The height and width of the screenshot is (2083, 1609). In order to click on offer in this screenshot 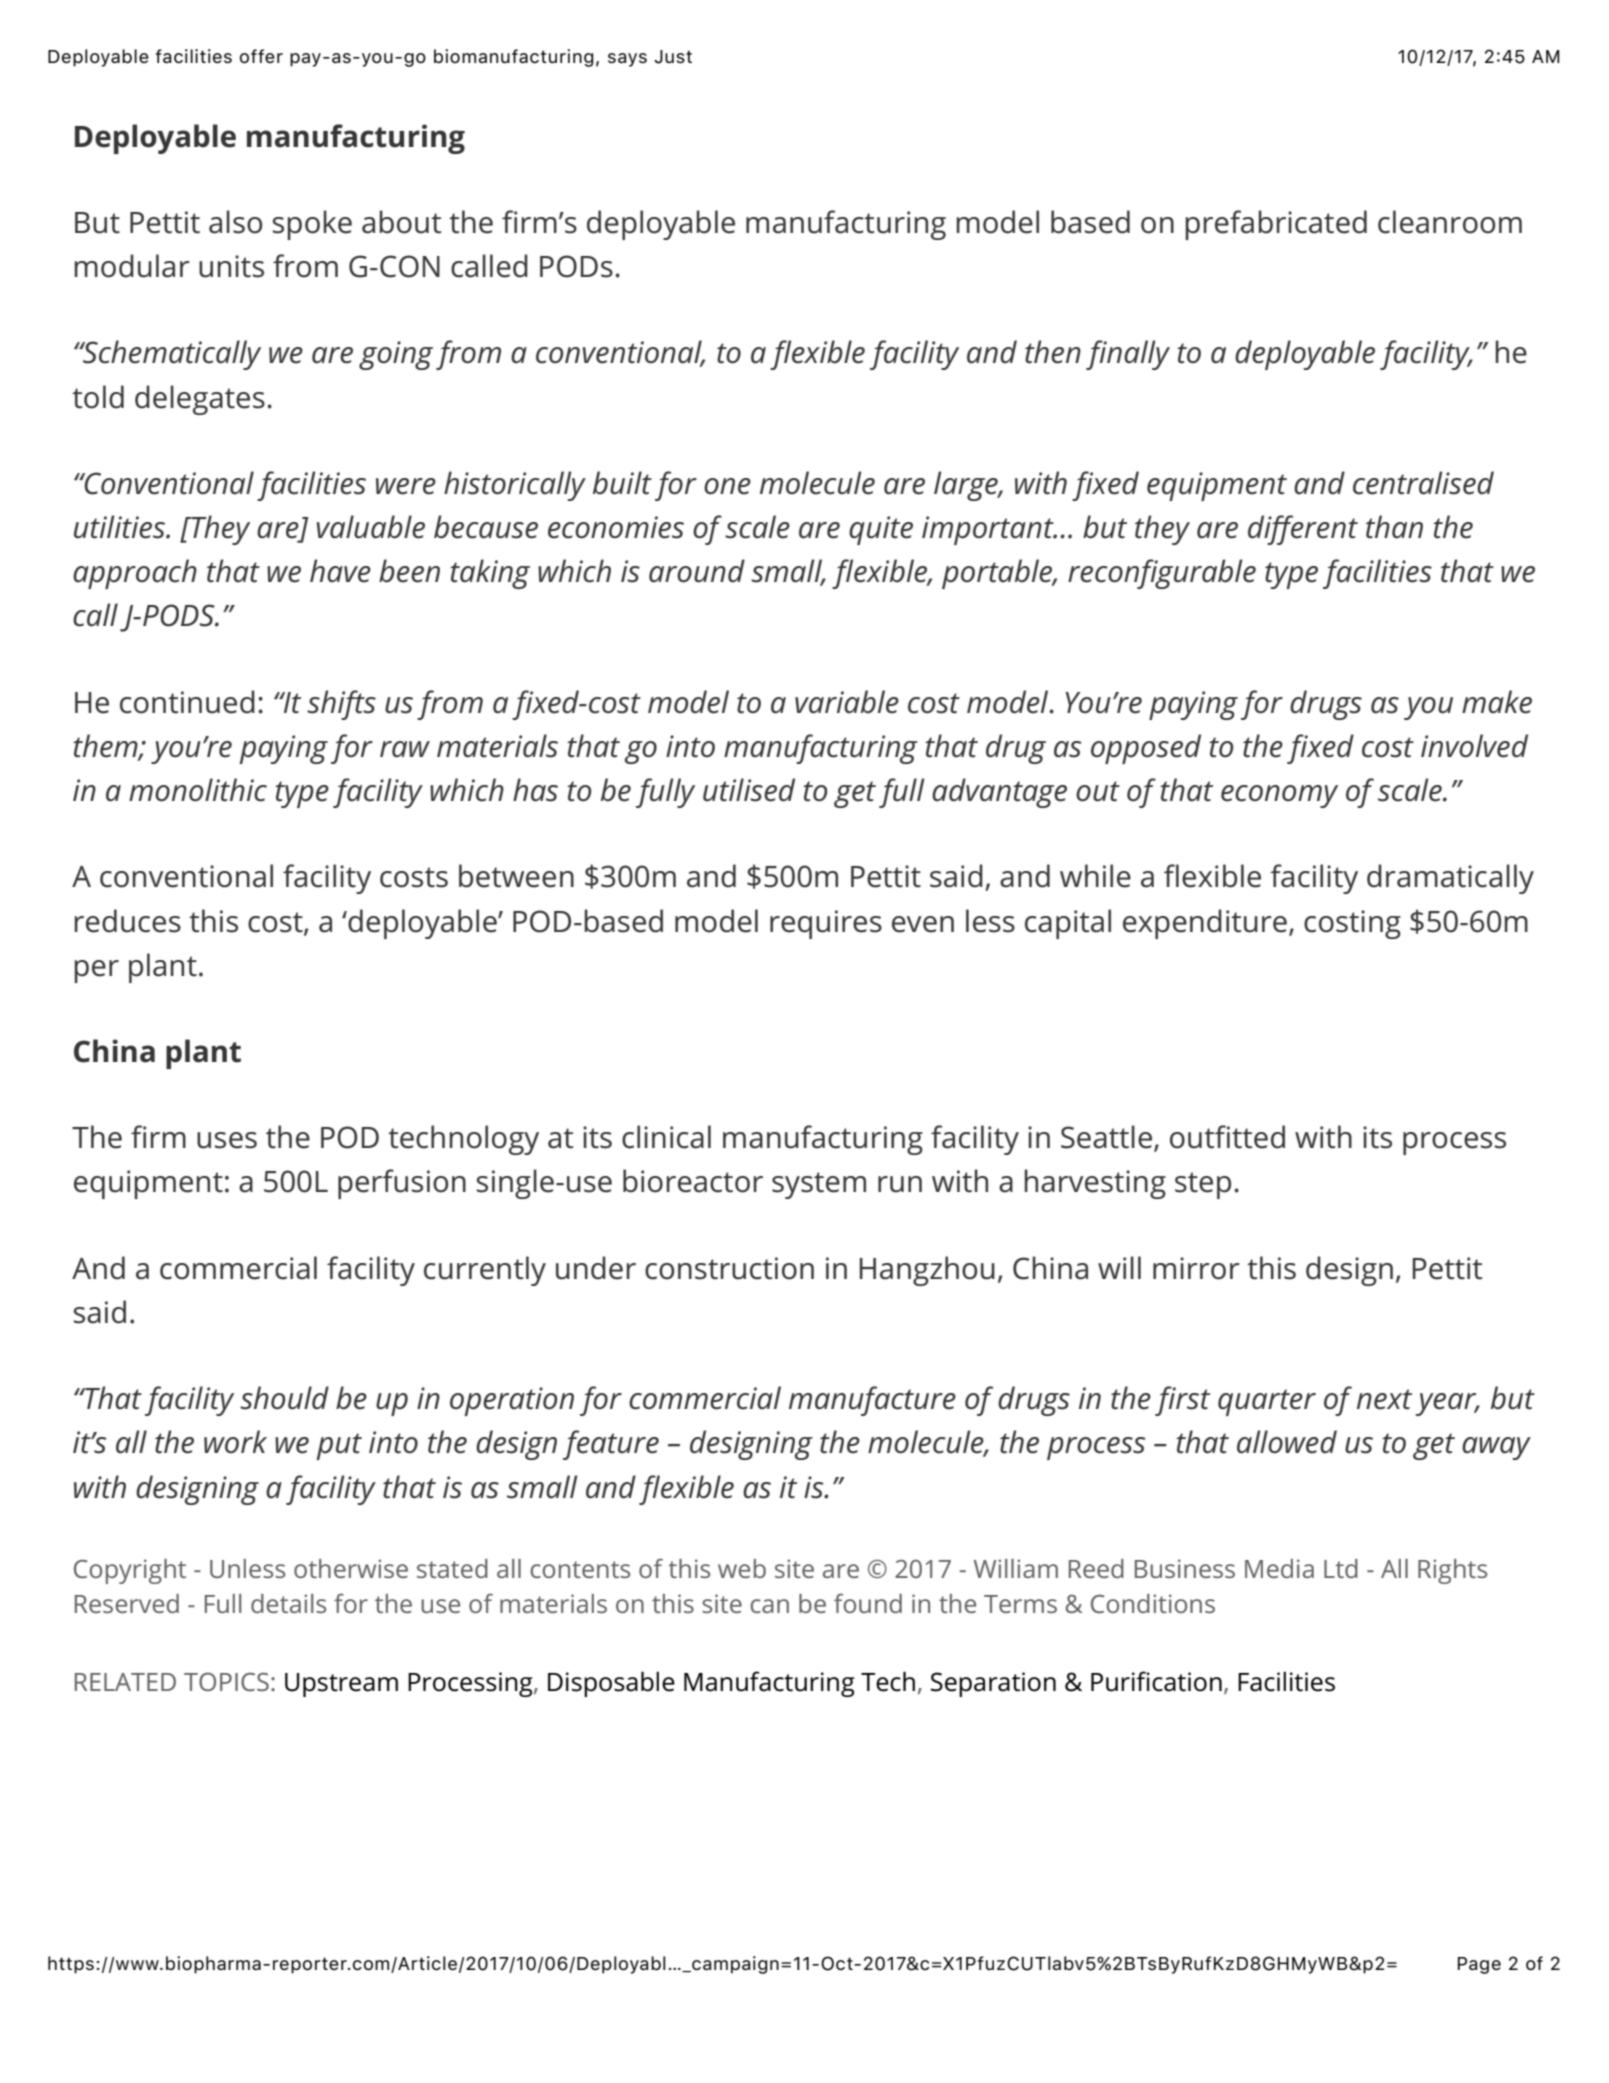, I will do `click(261, 56)`.
